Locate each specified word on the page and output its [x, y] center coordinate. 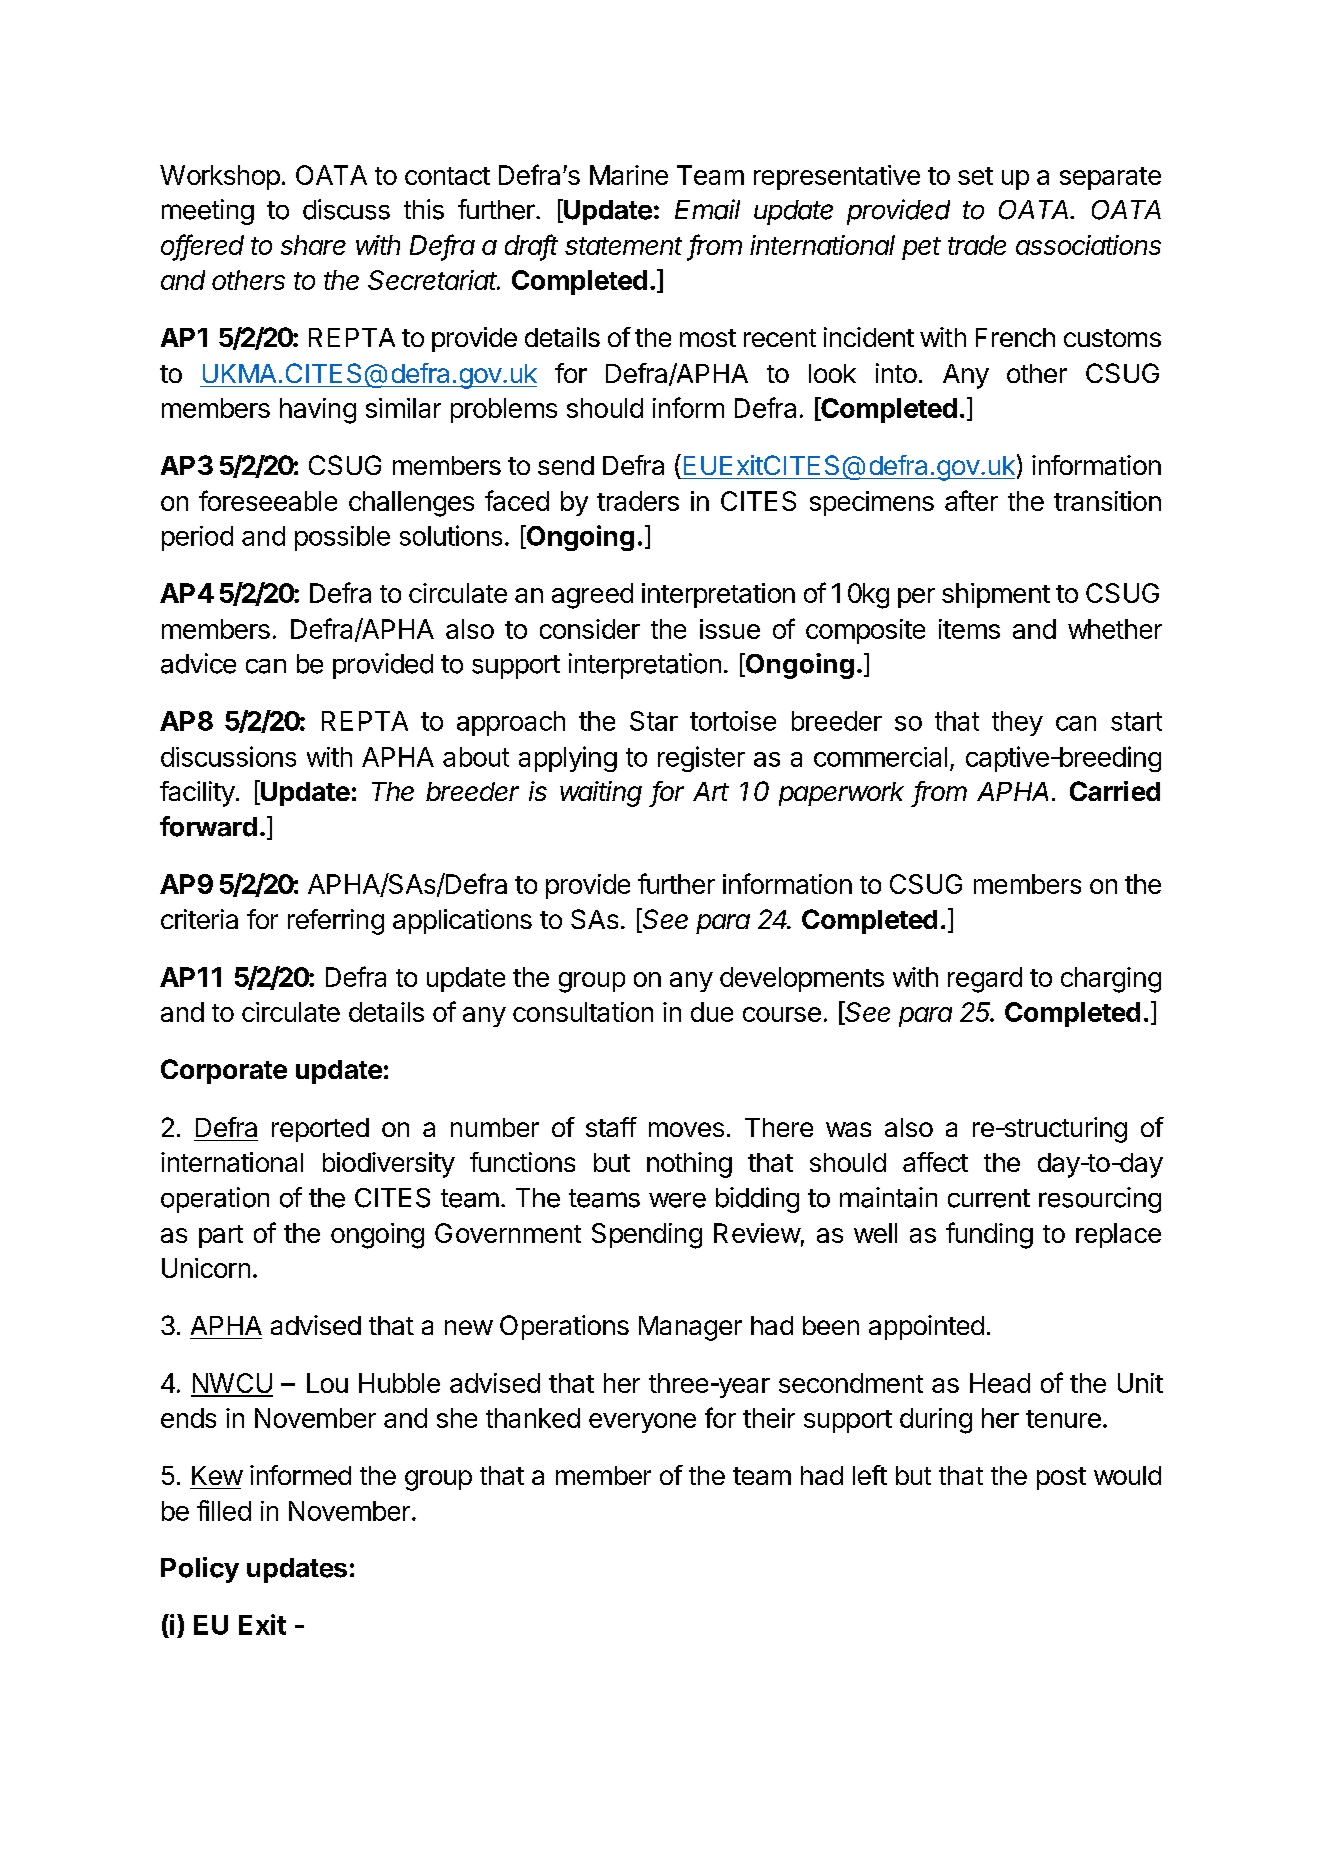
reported [320, 1130]
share [313, 245]
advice [198, 663]
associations [1088, 245]
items [969, 629]
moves [686, 1129]
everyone [642, 1423]
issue [730, 629]
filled [224, 1510]
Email [707, 209]
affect [935, 1162]
